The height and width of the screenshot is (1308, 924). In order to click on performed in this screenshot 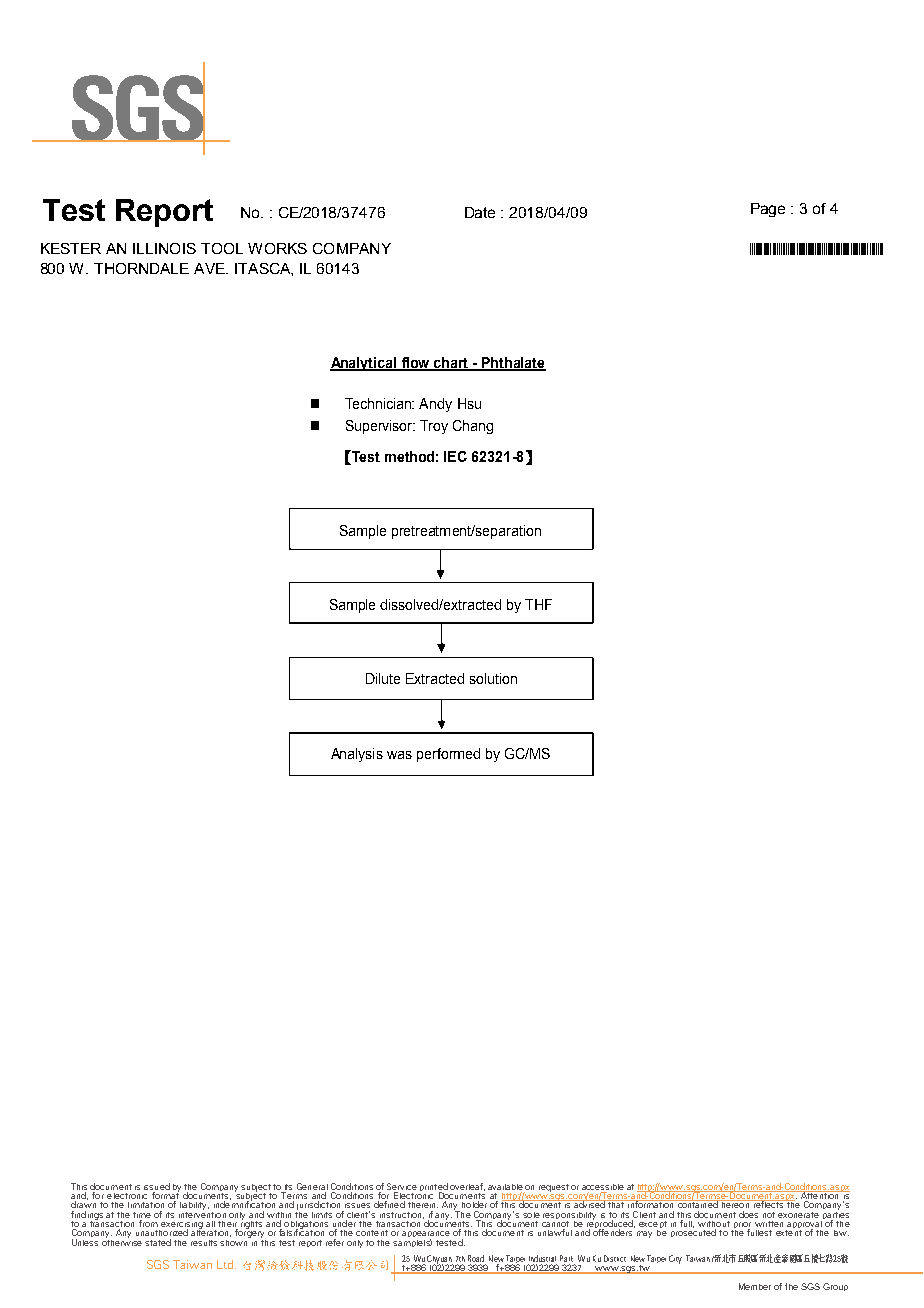, I will do `click(448, 755)`.
